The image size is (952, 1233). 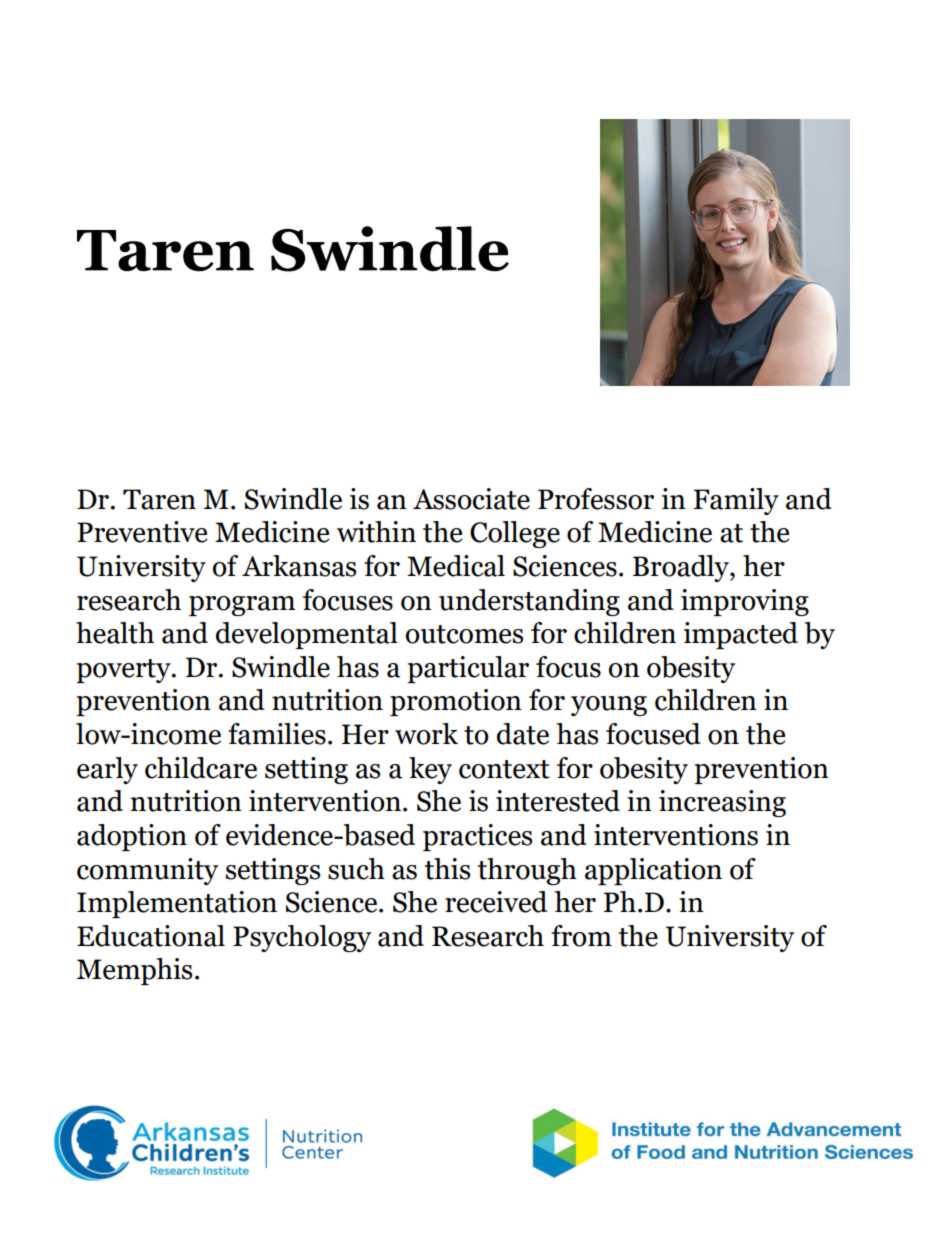 What do you see at coordinates (201, 768) in the document?
I see `childcare` at bounding box center [201, 768].
